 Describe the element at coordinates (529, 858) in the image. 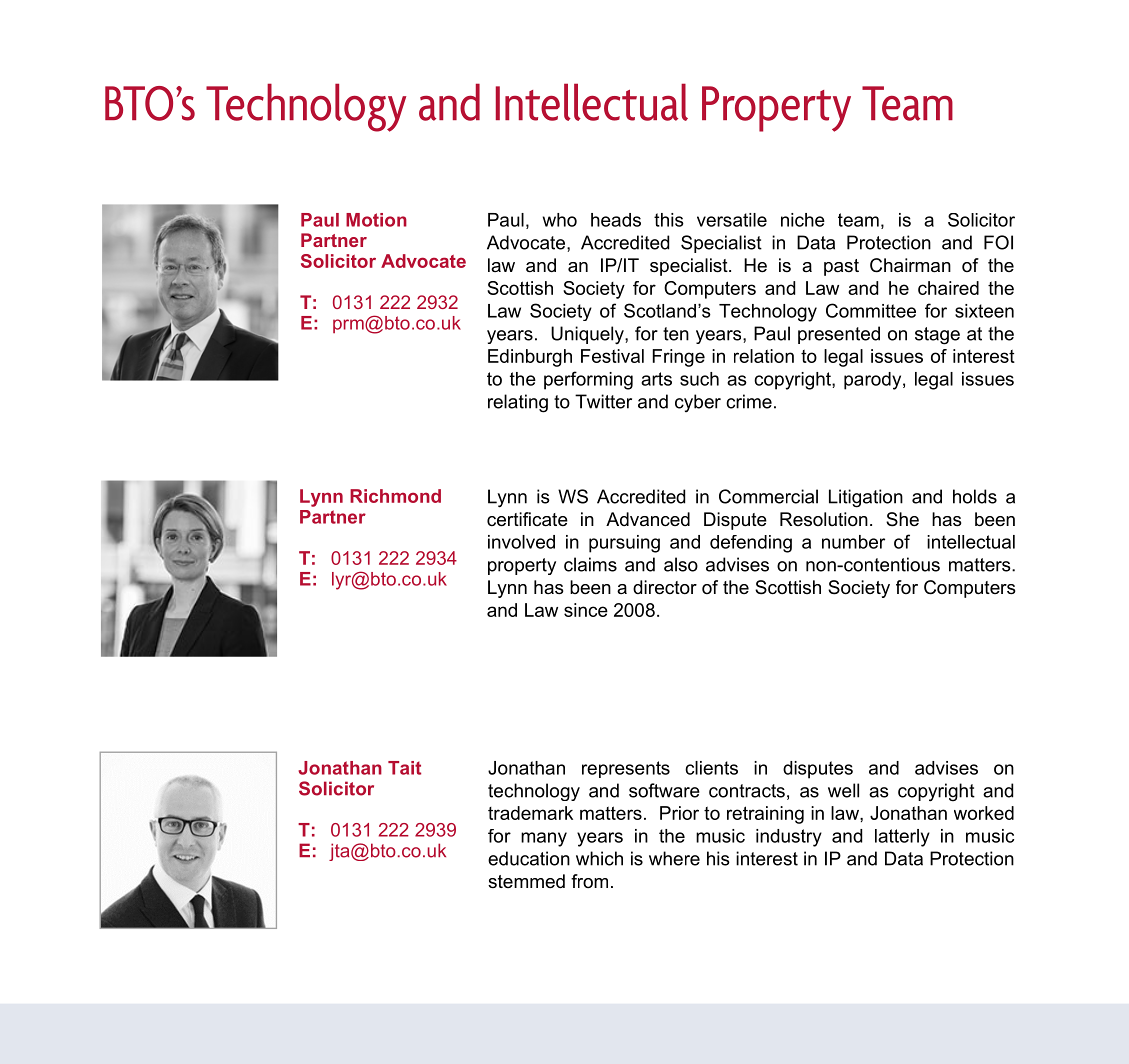

I see `education` at that location.
